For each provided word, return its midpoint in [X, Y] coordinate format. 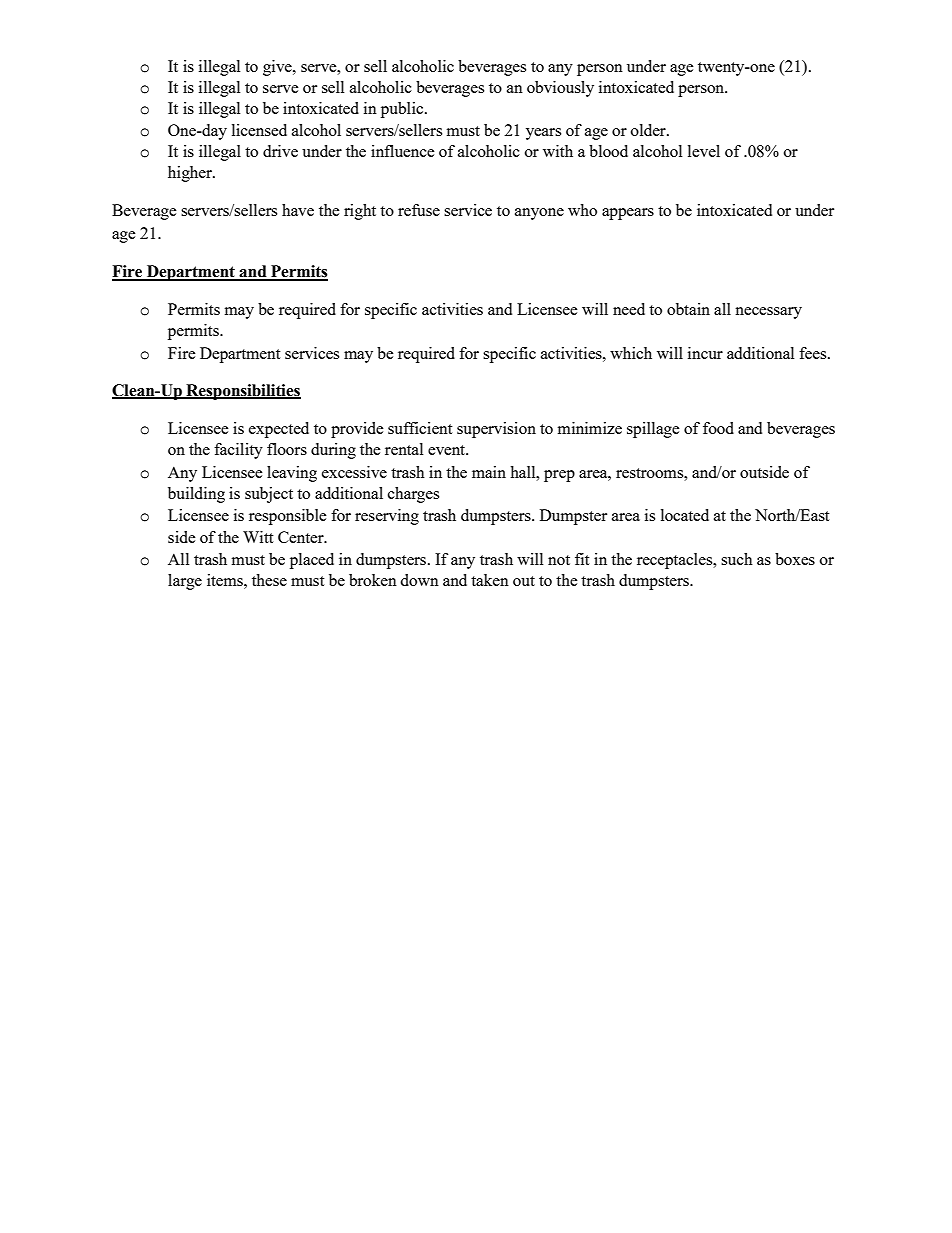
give [278, 68]
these [269, 580]
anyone [539, 214]
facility [238, 451]
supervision [496, 430]
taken [490, 580]
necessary [768, 313]
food [718, 428]
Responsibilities [242, 392]
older [649, 130]
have [298, 210]
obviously [560, 89]
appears [628, 214]
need [629, 309]
